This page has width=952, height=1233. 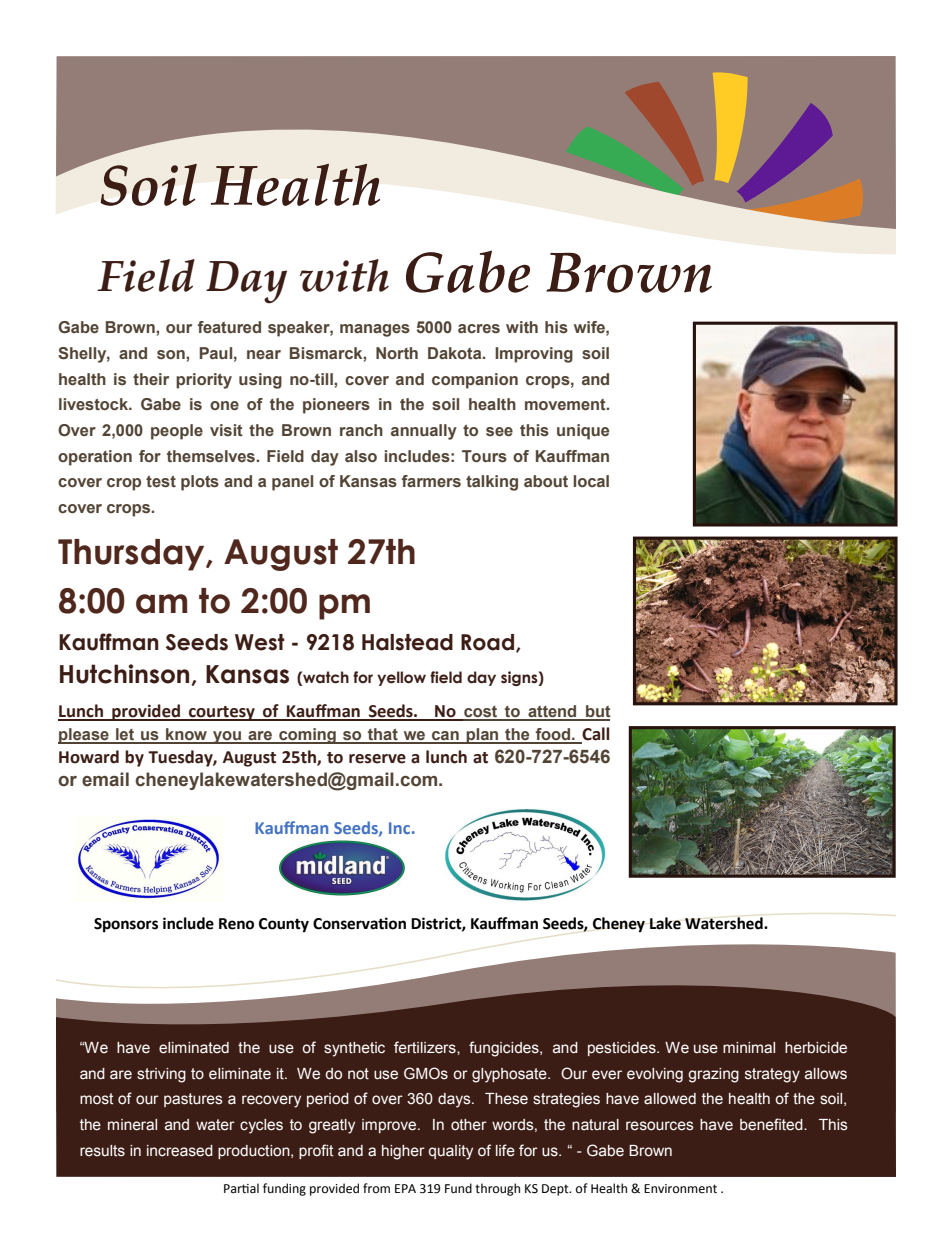 What do you see at coordinates (126, 925) in the page?
I see `Sponsors` at bounding box center [126, 925].
